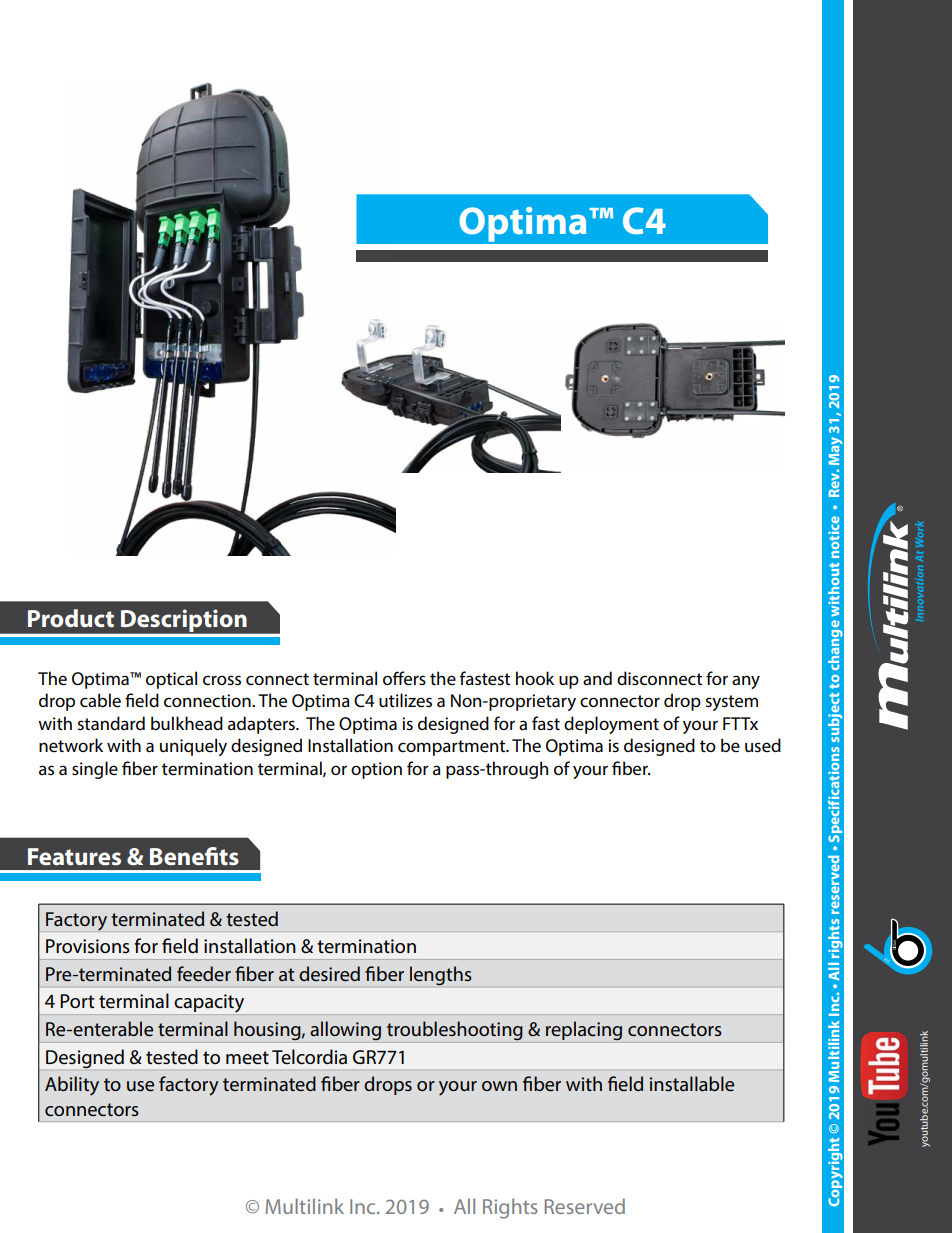 The height and width of the screenshot is (1233, 952). Describe the element at coordinates (204, 973) in the screenshot. I see `feeder` at that location.
